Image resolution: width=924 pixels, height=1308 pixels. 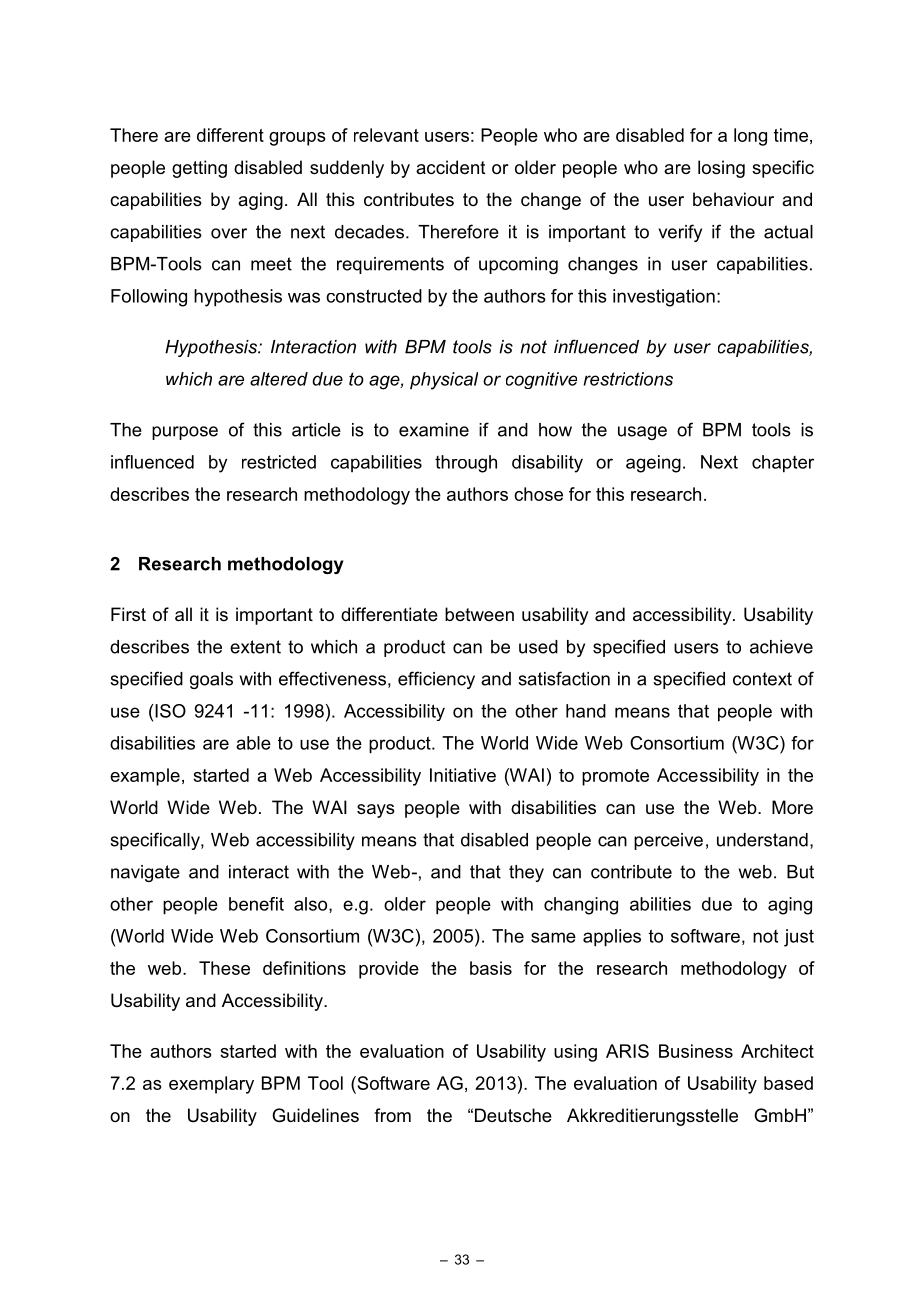 What do you see at coordinates (451, 167) in the document?
I see `accident` at bounding box center [451, 167].
